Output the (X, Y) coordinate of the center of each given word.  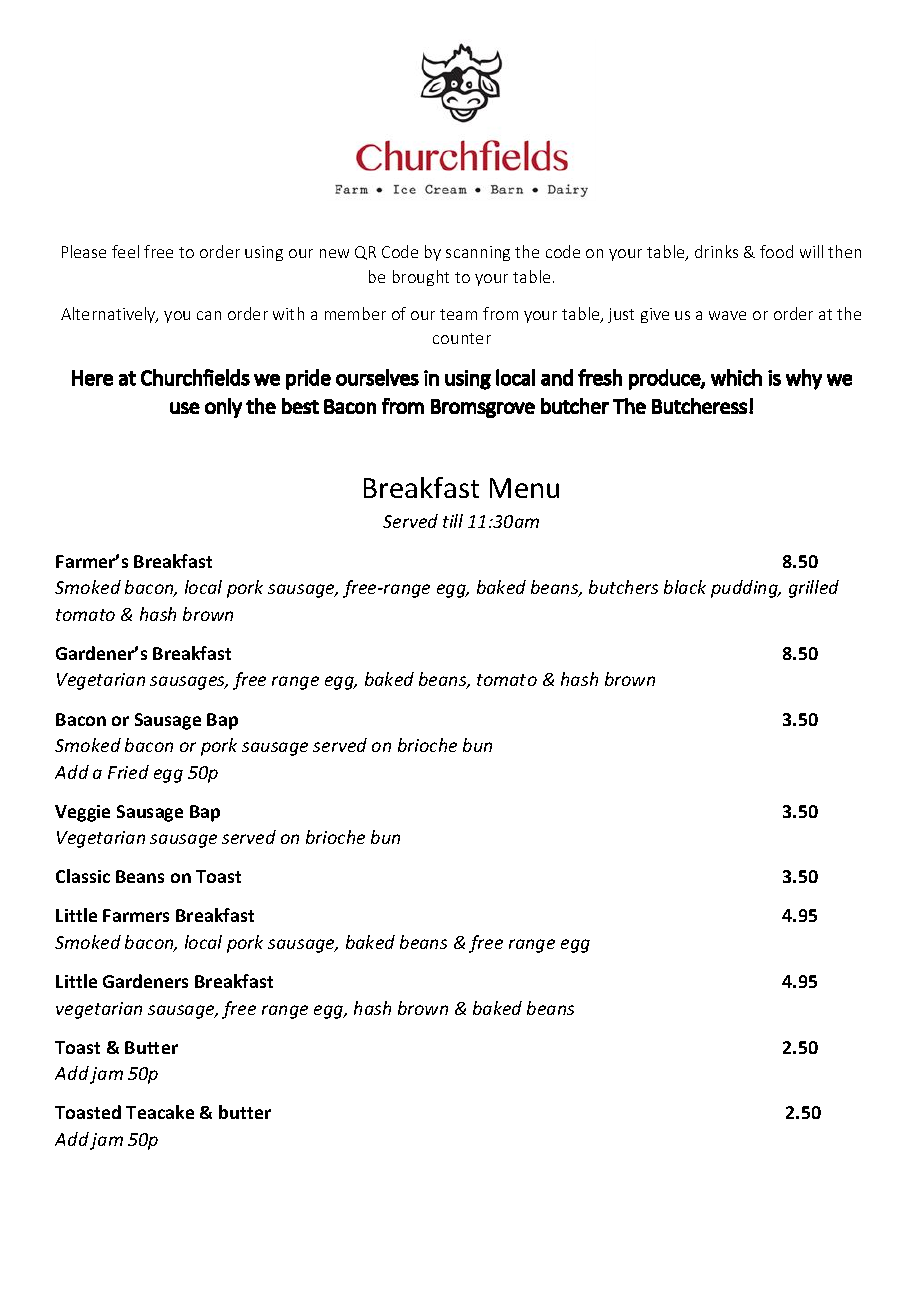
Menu (524, 488)
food (776, 251)
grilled (814, 589)
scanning (478, 253)
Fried (128, 772)
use (185, 408)
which (736, 377)
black (685, 587)
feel (125, 251)
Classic (83, 876)
